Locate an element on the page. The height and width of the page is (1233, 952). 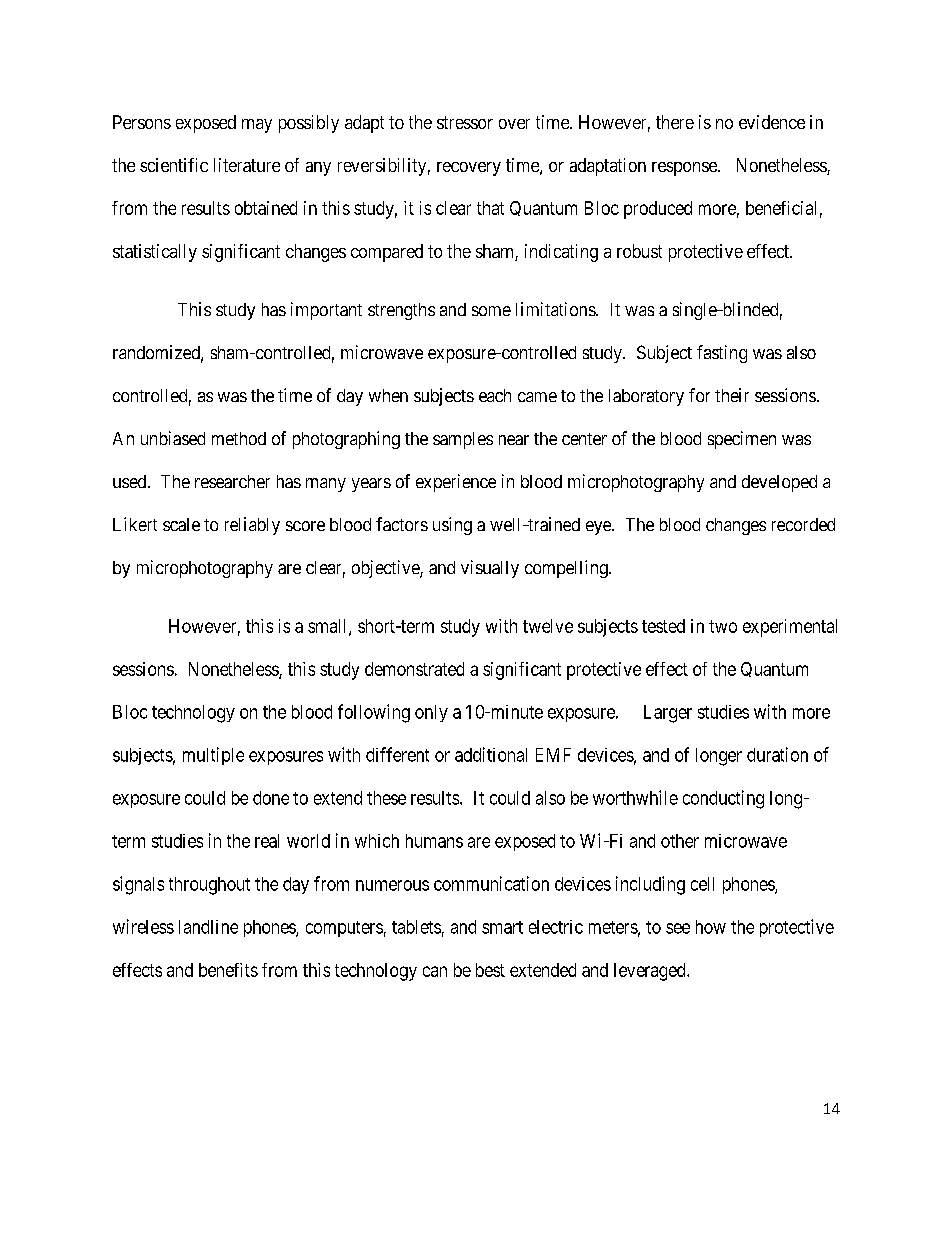
response is located at coordinates (685, 169).
